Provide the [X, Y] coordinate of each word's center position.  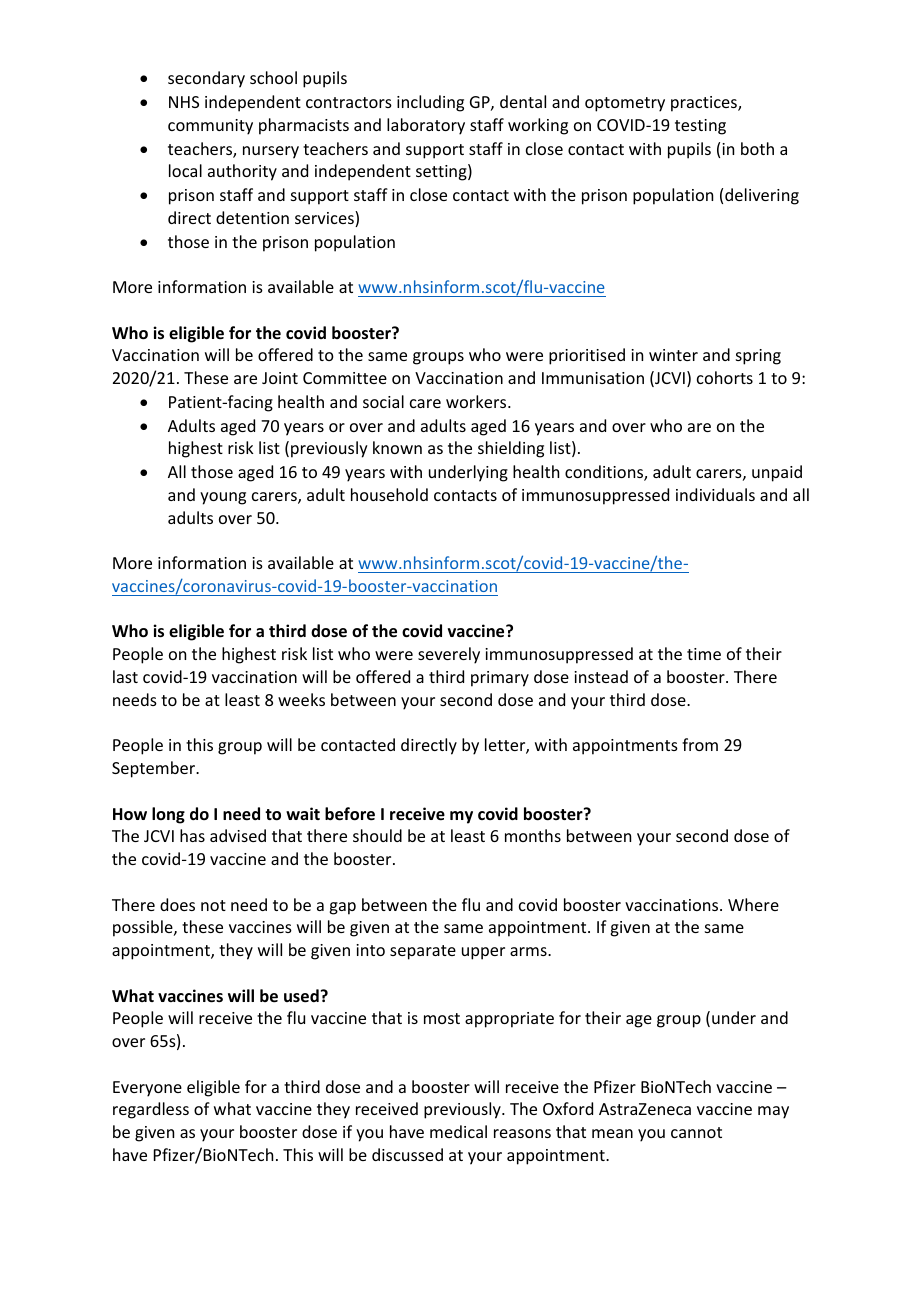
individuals [715, 494]
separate [423, 952]
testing [700, 127]
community [210, 127]
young [223, 498]
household [389, 494]
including [430, 103]
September [154, 769]
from [700, 744]
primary [500, 679]
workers [477, 401]
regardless [151, 1110]
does [177, 904]
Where [753, 904]
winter [673, 355]
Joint [280, 378]
